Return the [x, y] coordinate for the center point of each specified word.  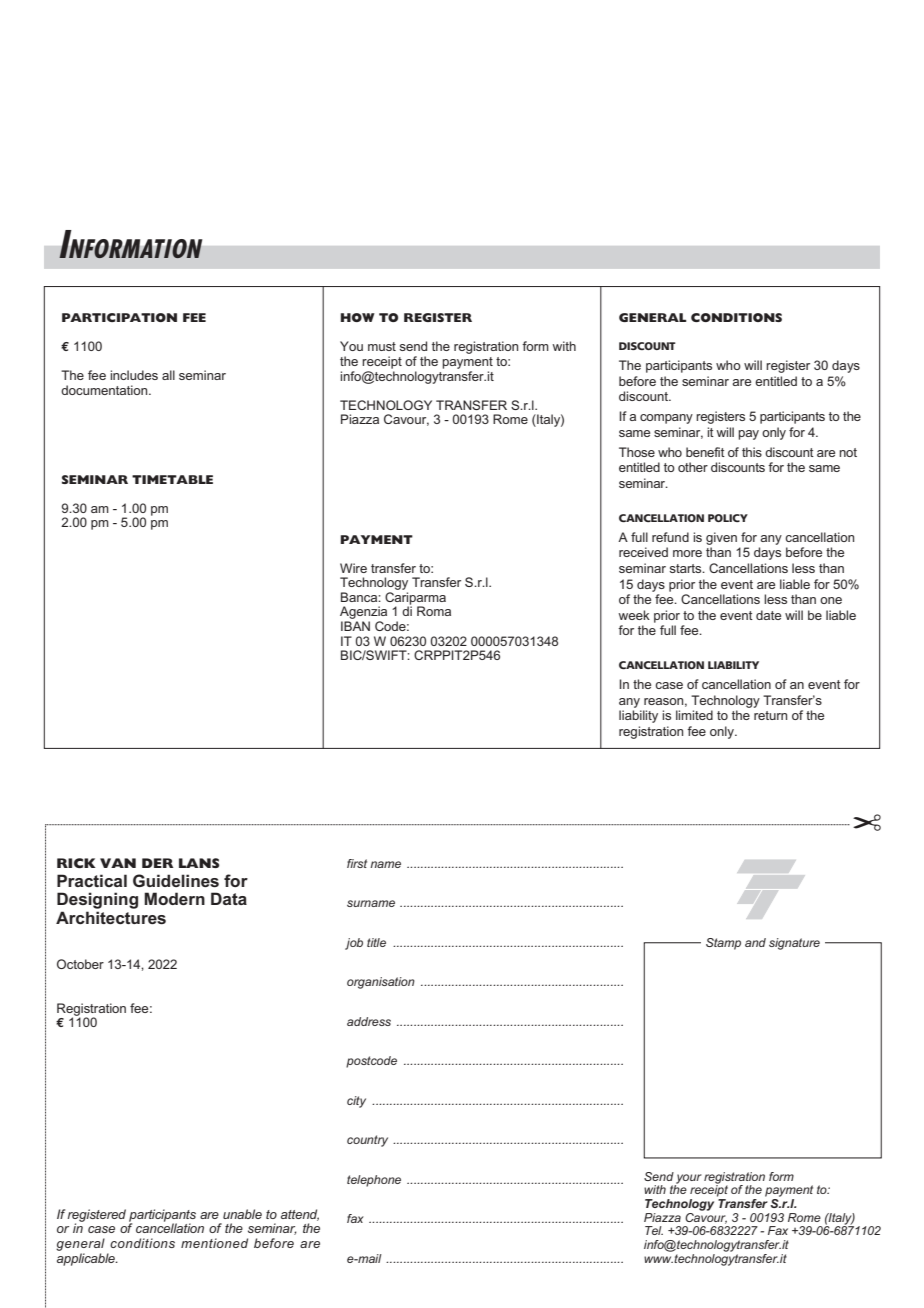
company [666, 419]
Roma [434, 611]
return [770, 715]
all [168, 375]
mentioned [214, 1243]
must [382, 346]
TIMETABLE [172, 479]
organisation [381, 983]
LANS [199, 863]
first [357, 863]
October [80, 964]
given [721, 538]
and [755, 942]
